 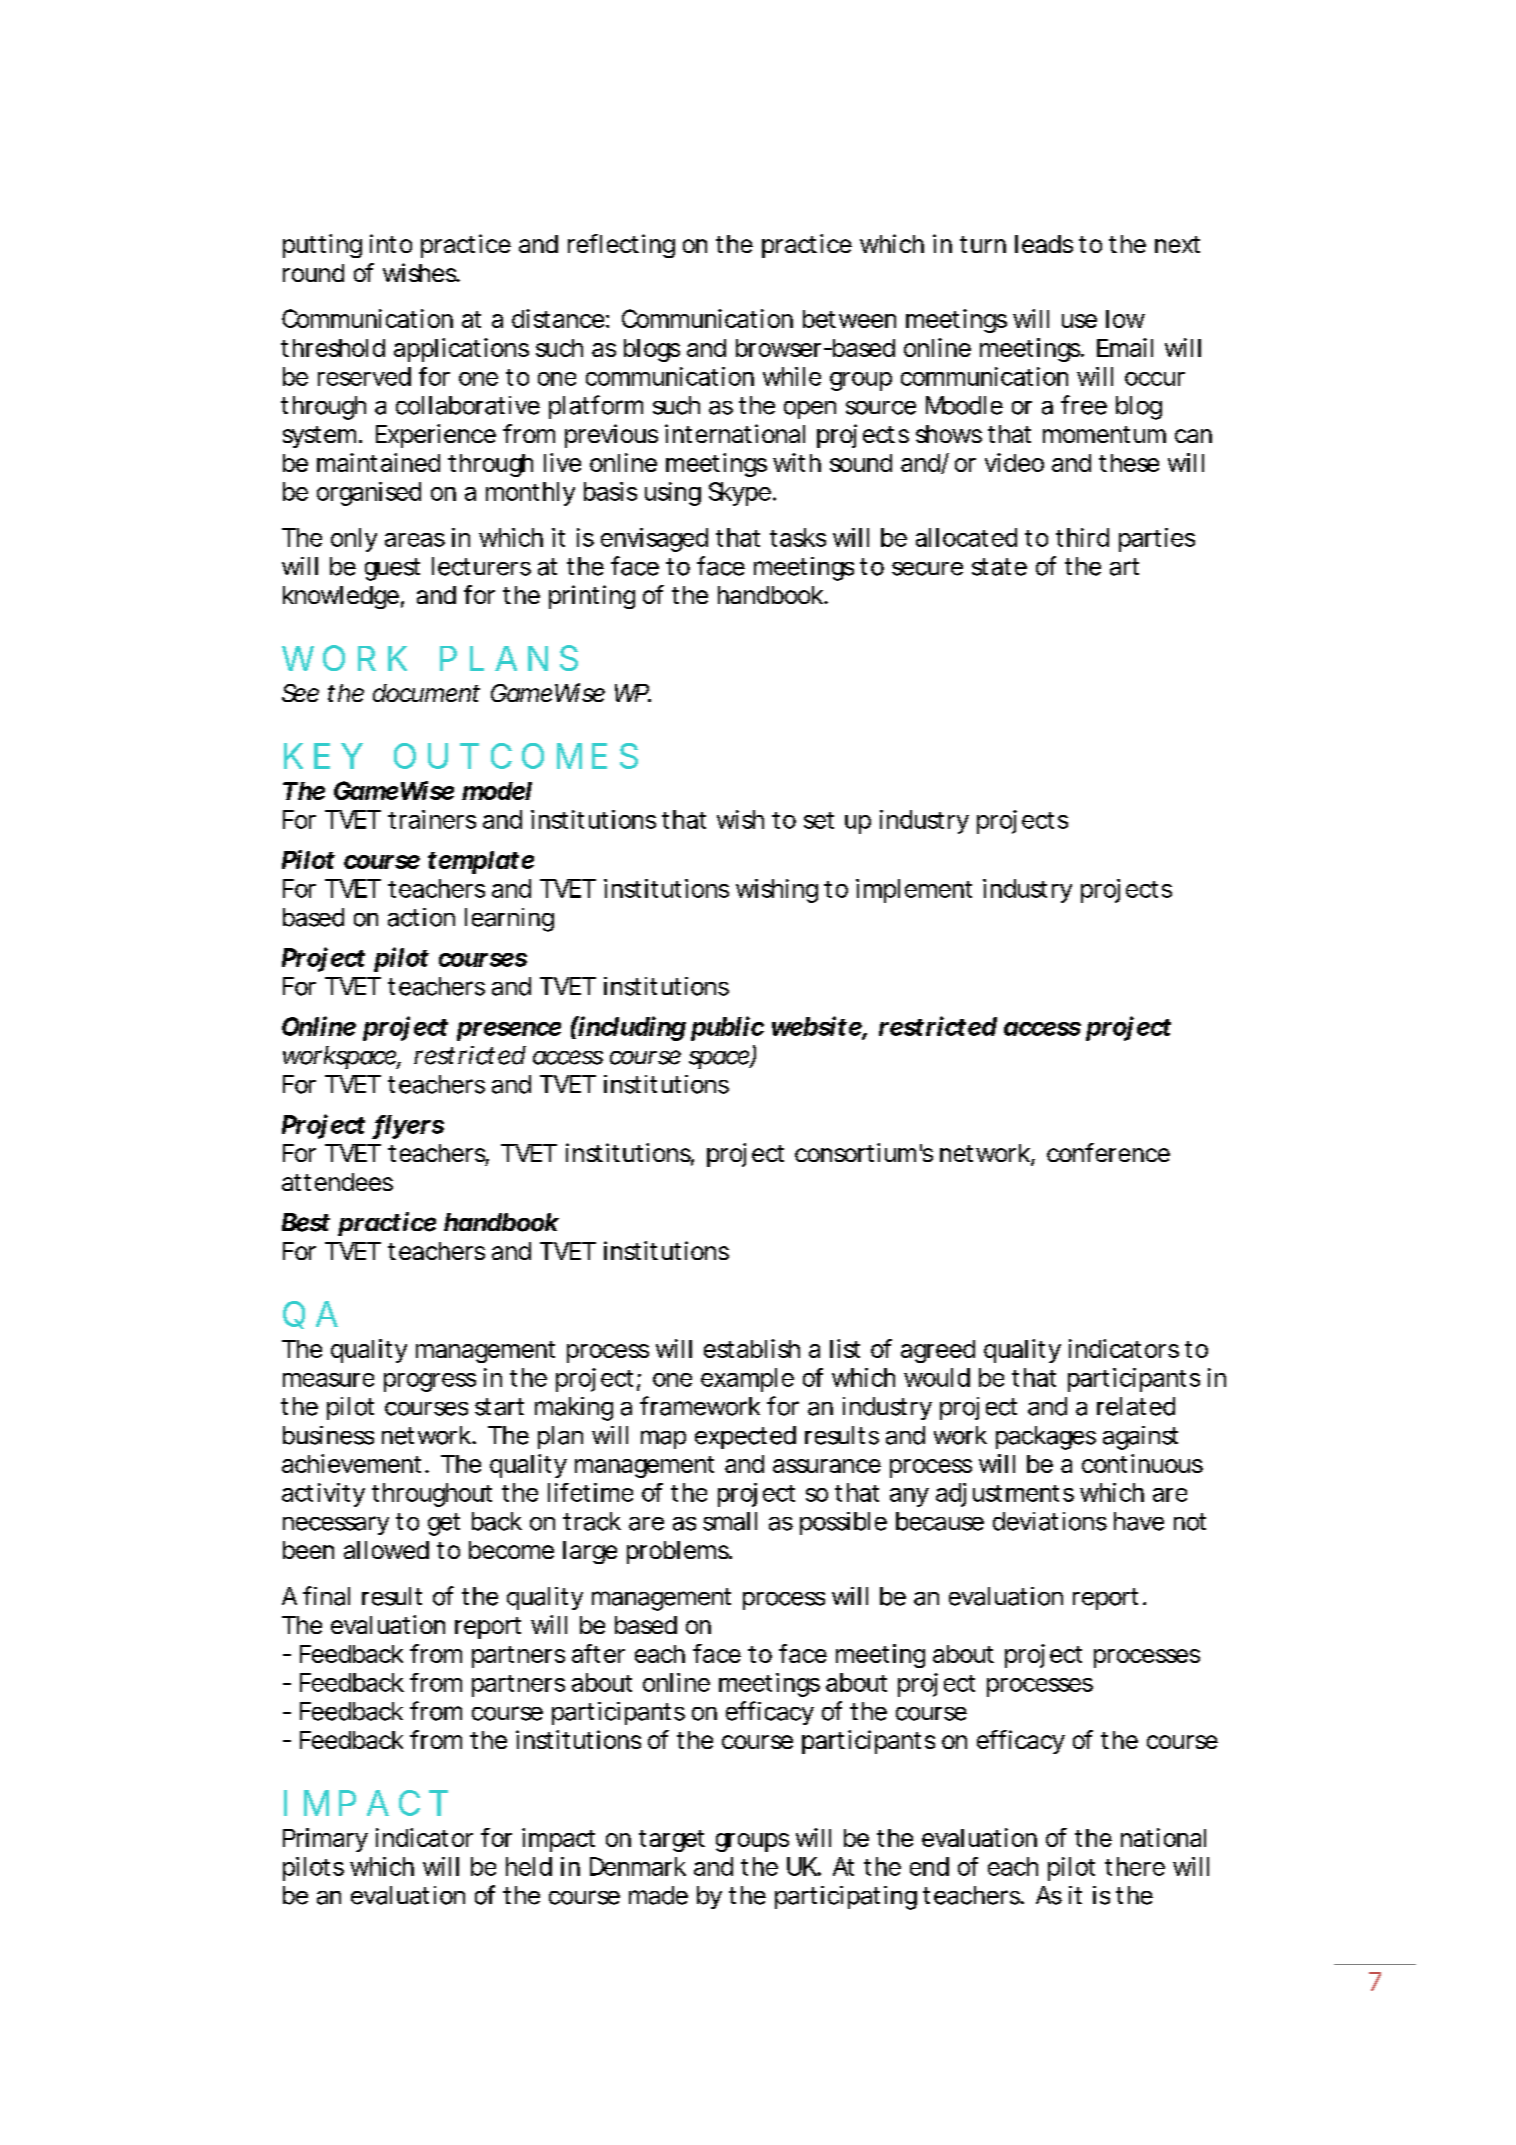 What do you see at coordinates (792, 376) in the screenshot?
I see `while` at bounding box center [792, 376].
